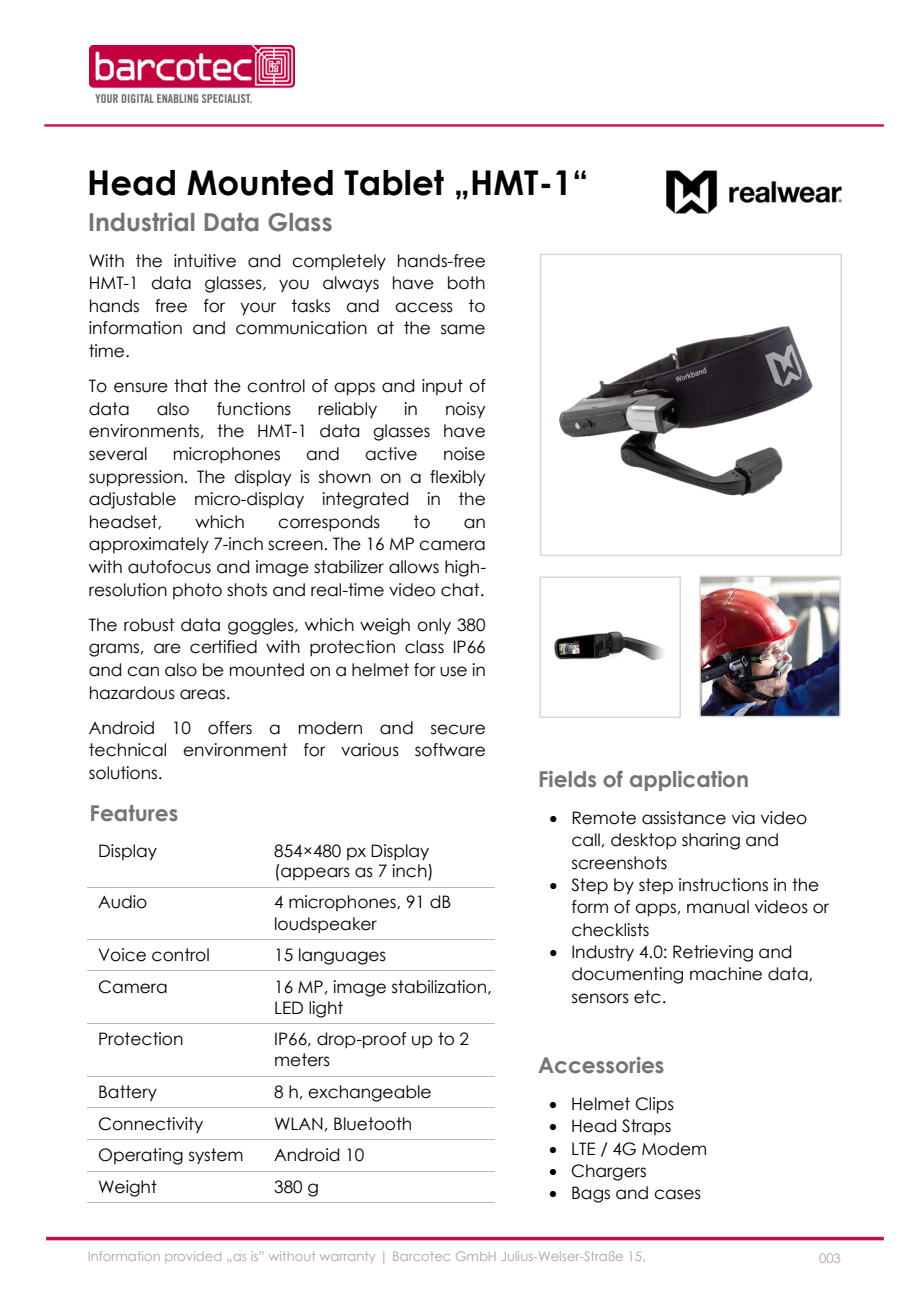 Image resolution: width=924 pixels, height=1308 pixels. Describe the element at coordinates (205, 261) in the image. I see `intuitive` at that location.
